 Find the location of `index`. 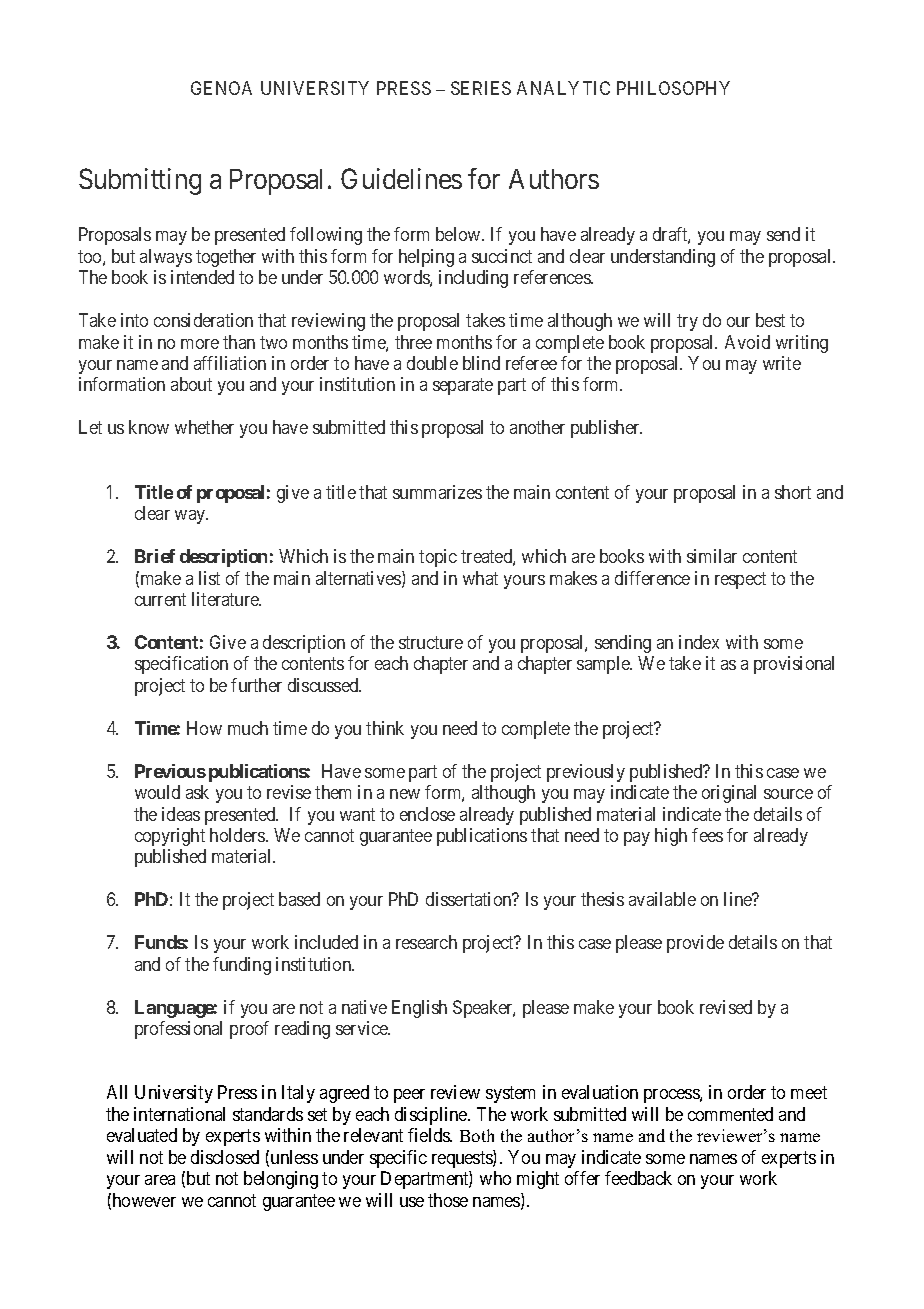

index is located at coordinates (699, 642).
